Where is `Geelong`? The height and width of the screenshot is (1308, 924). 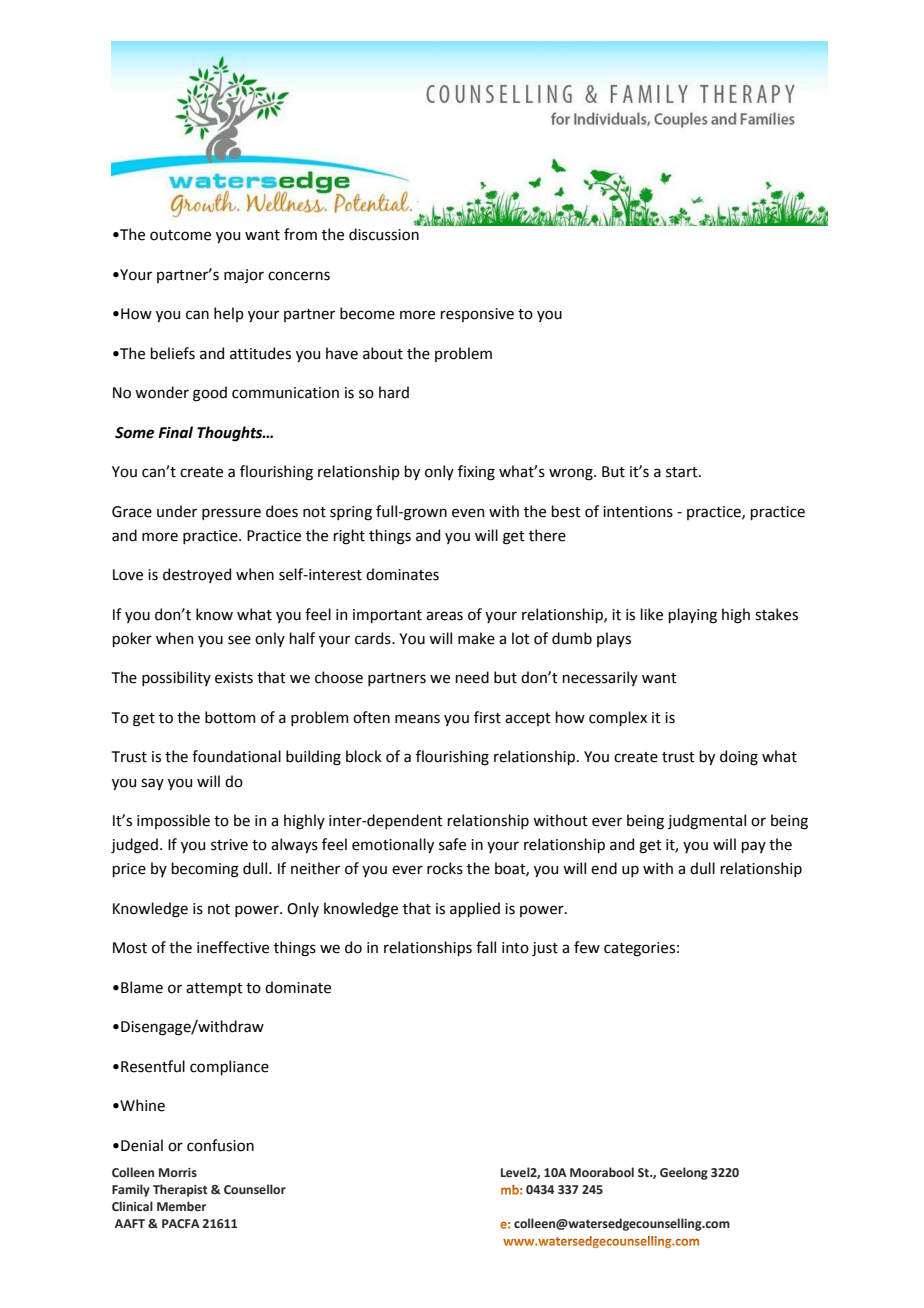
Geelong is located at coordinates (684, 1173).
